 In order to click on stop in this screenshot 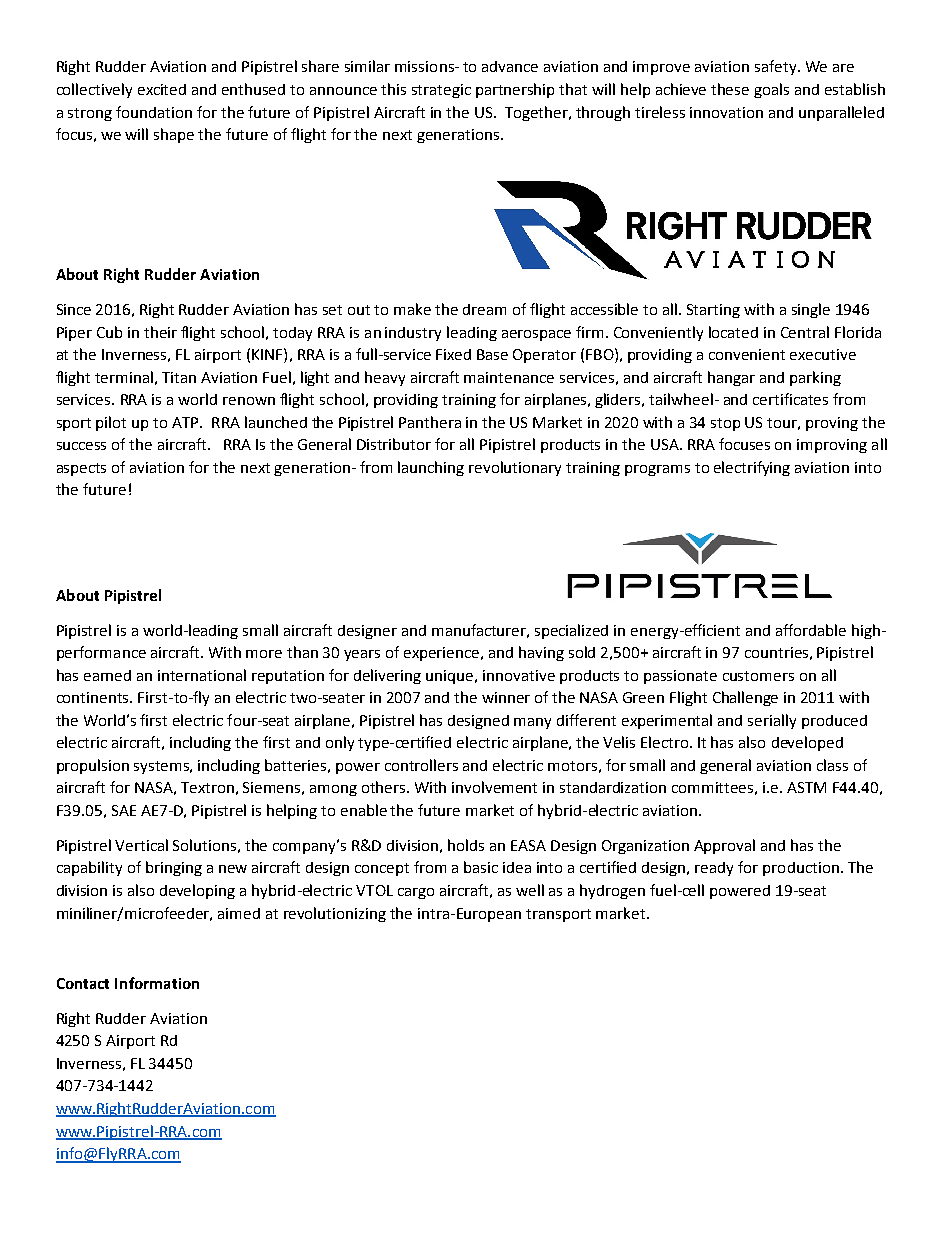, I will do `click(725, 424)`.
